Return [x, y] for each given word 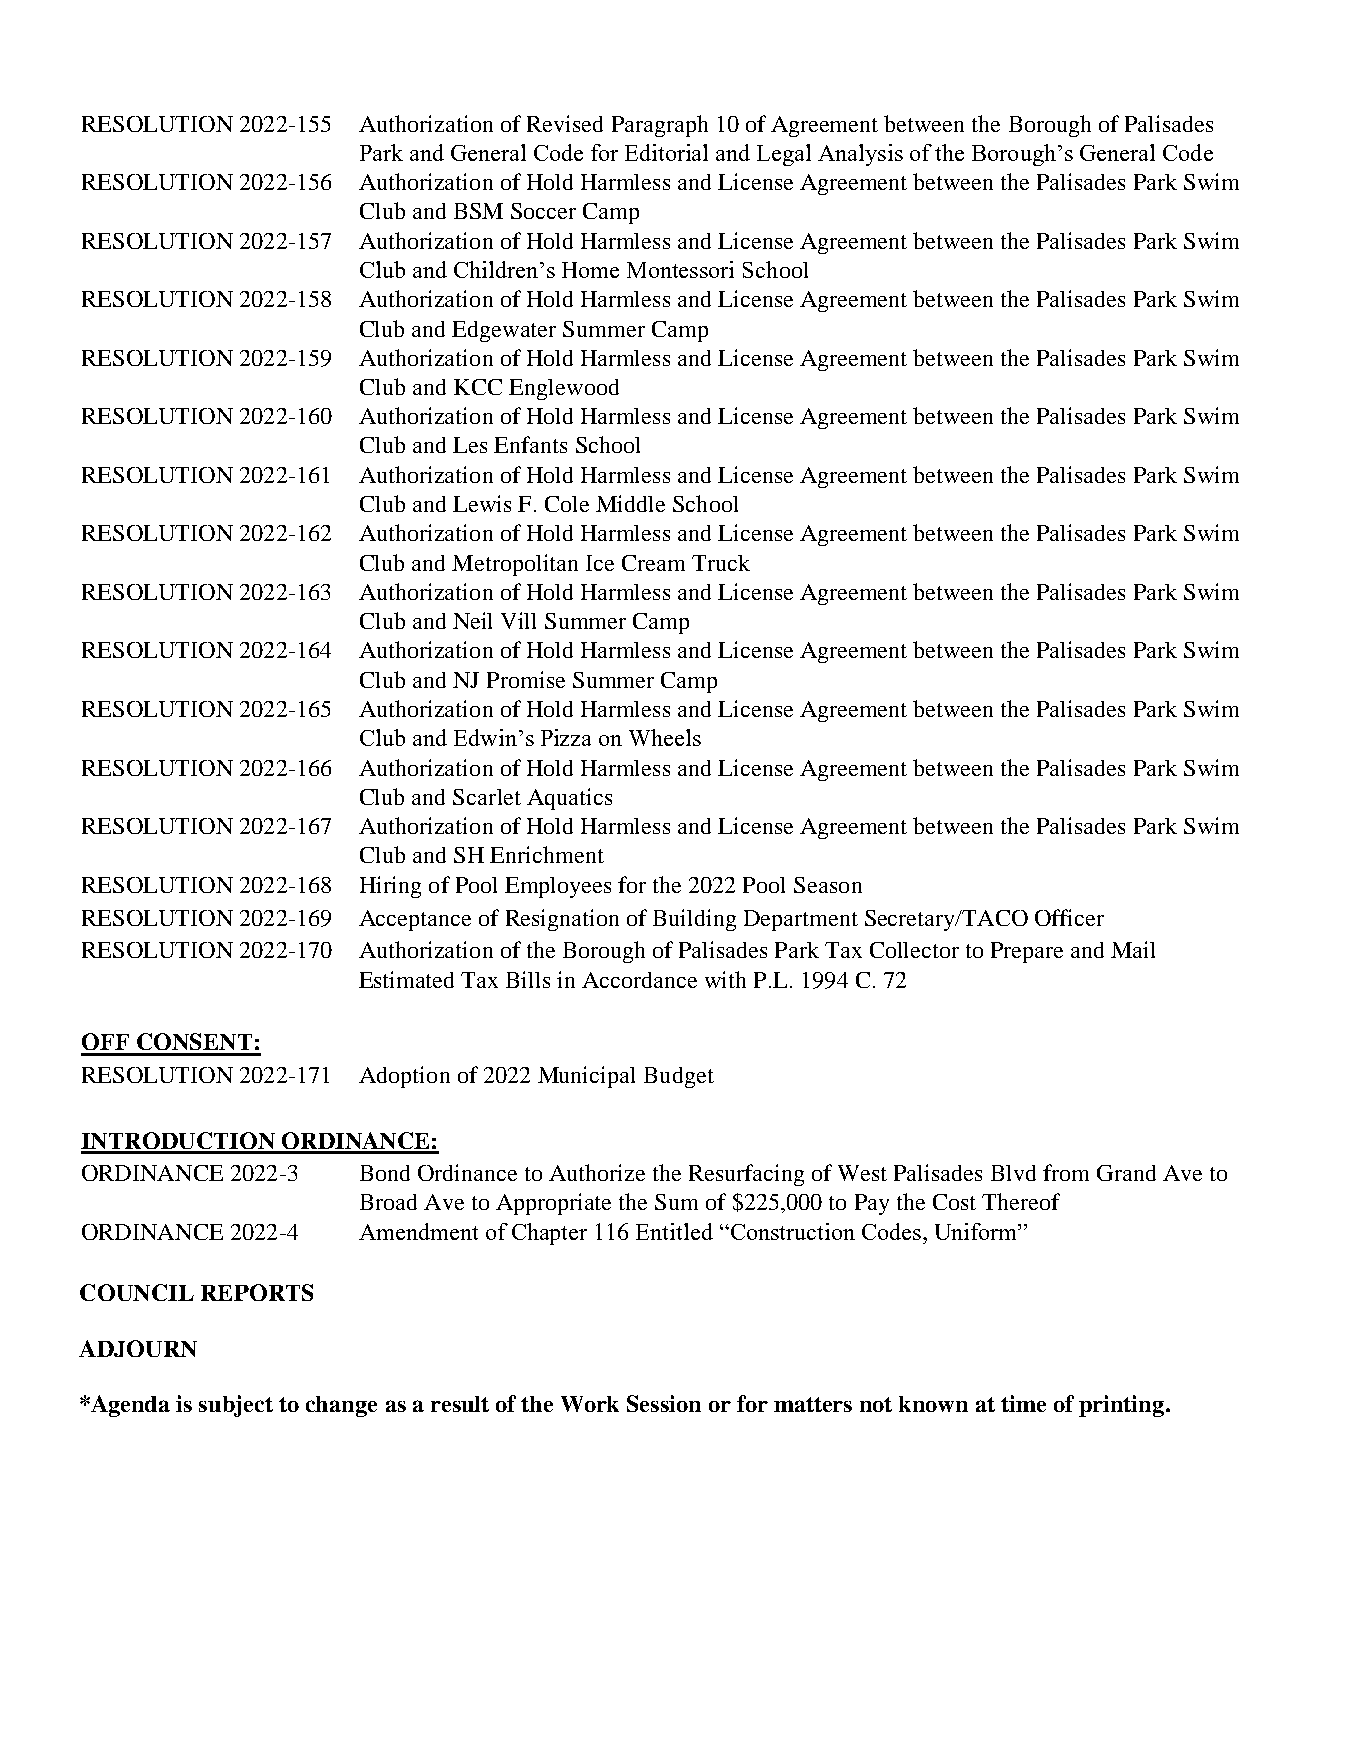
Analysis [860, 155]
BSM [478, 211]
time [1023, 1403]
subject [236, 1406]
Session [664, 1403]
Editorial [666, 152]
